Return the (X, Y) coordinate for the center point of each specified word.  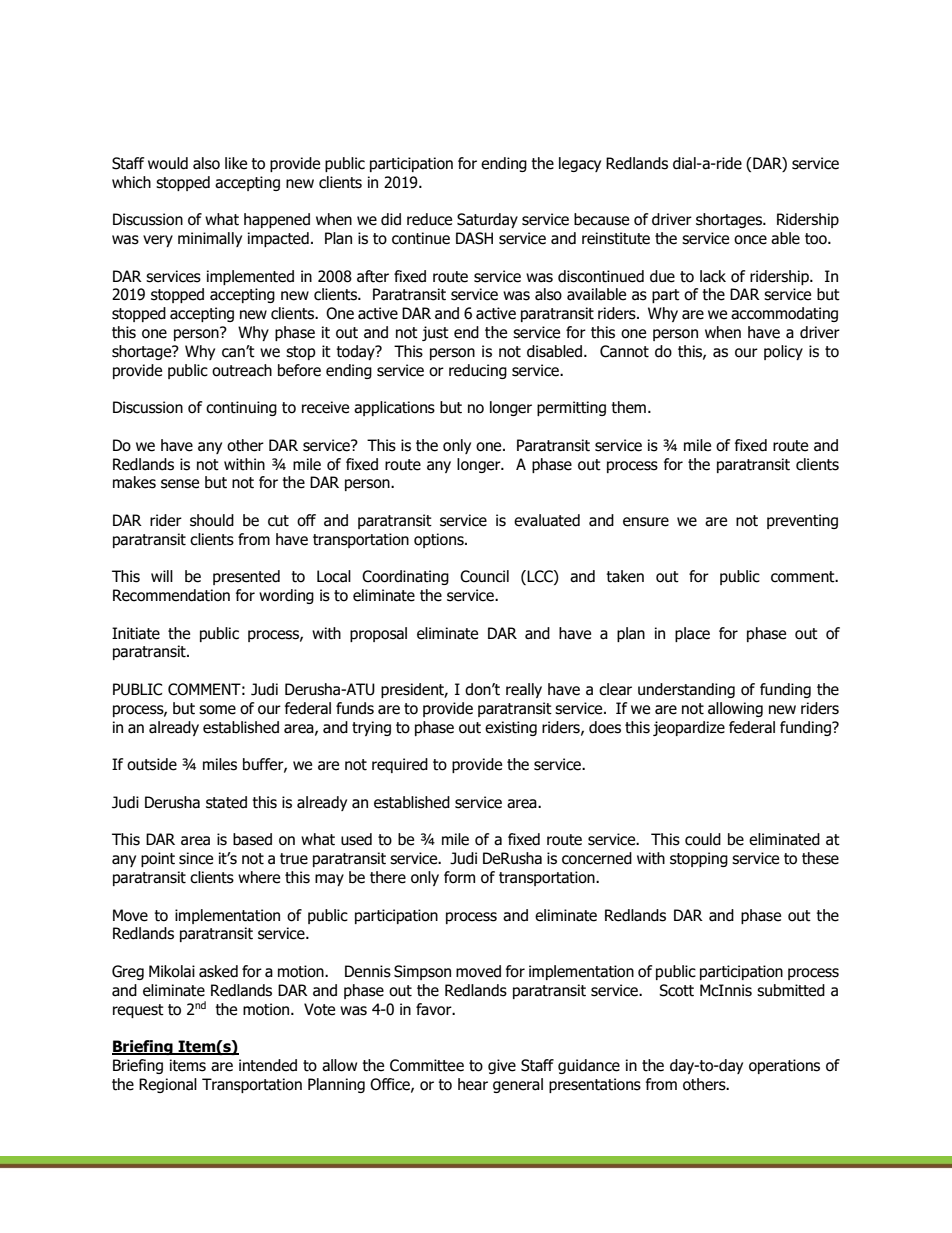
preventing (802, 521)
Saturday (487, 220)
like (236, 163)
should (212, 520)
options (440, 540)
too (817, 239)
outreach (242, 370)
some (217, 710)
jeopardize (689, 728)
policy (783, 352)
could (703, 839)
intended (268, 1065)
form (459, 877)
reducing (478, 371)
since (196, 858)
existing (511, 728)
